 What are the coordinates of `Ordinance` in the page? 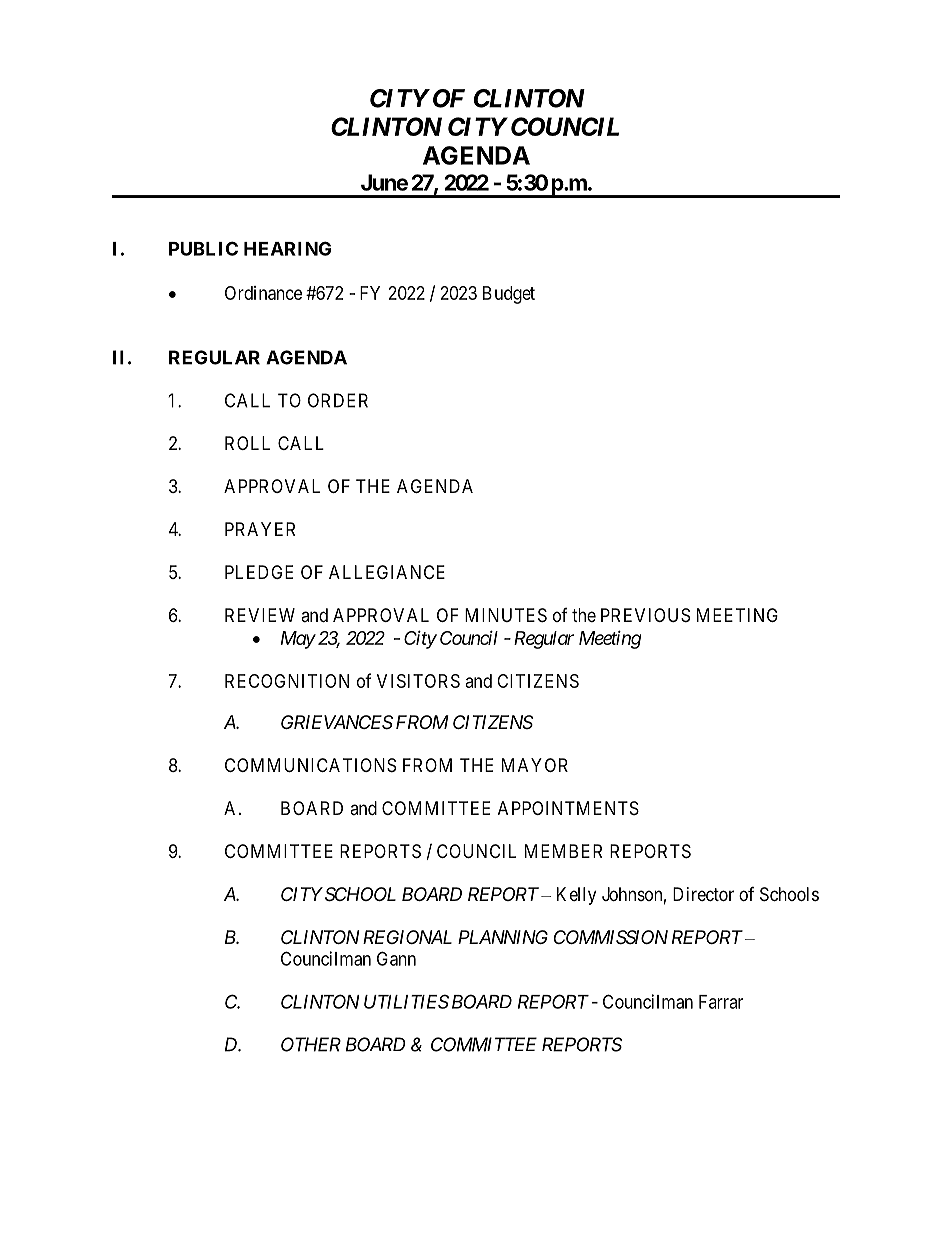 It's located at (263, 293).
